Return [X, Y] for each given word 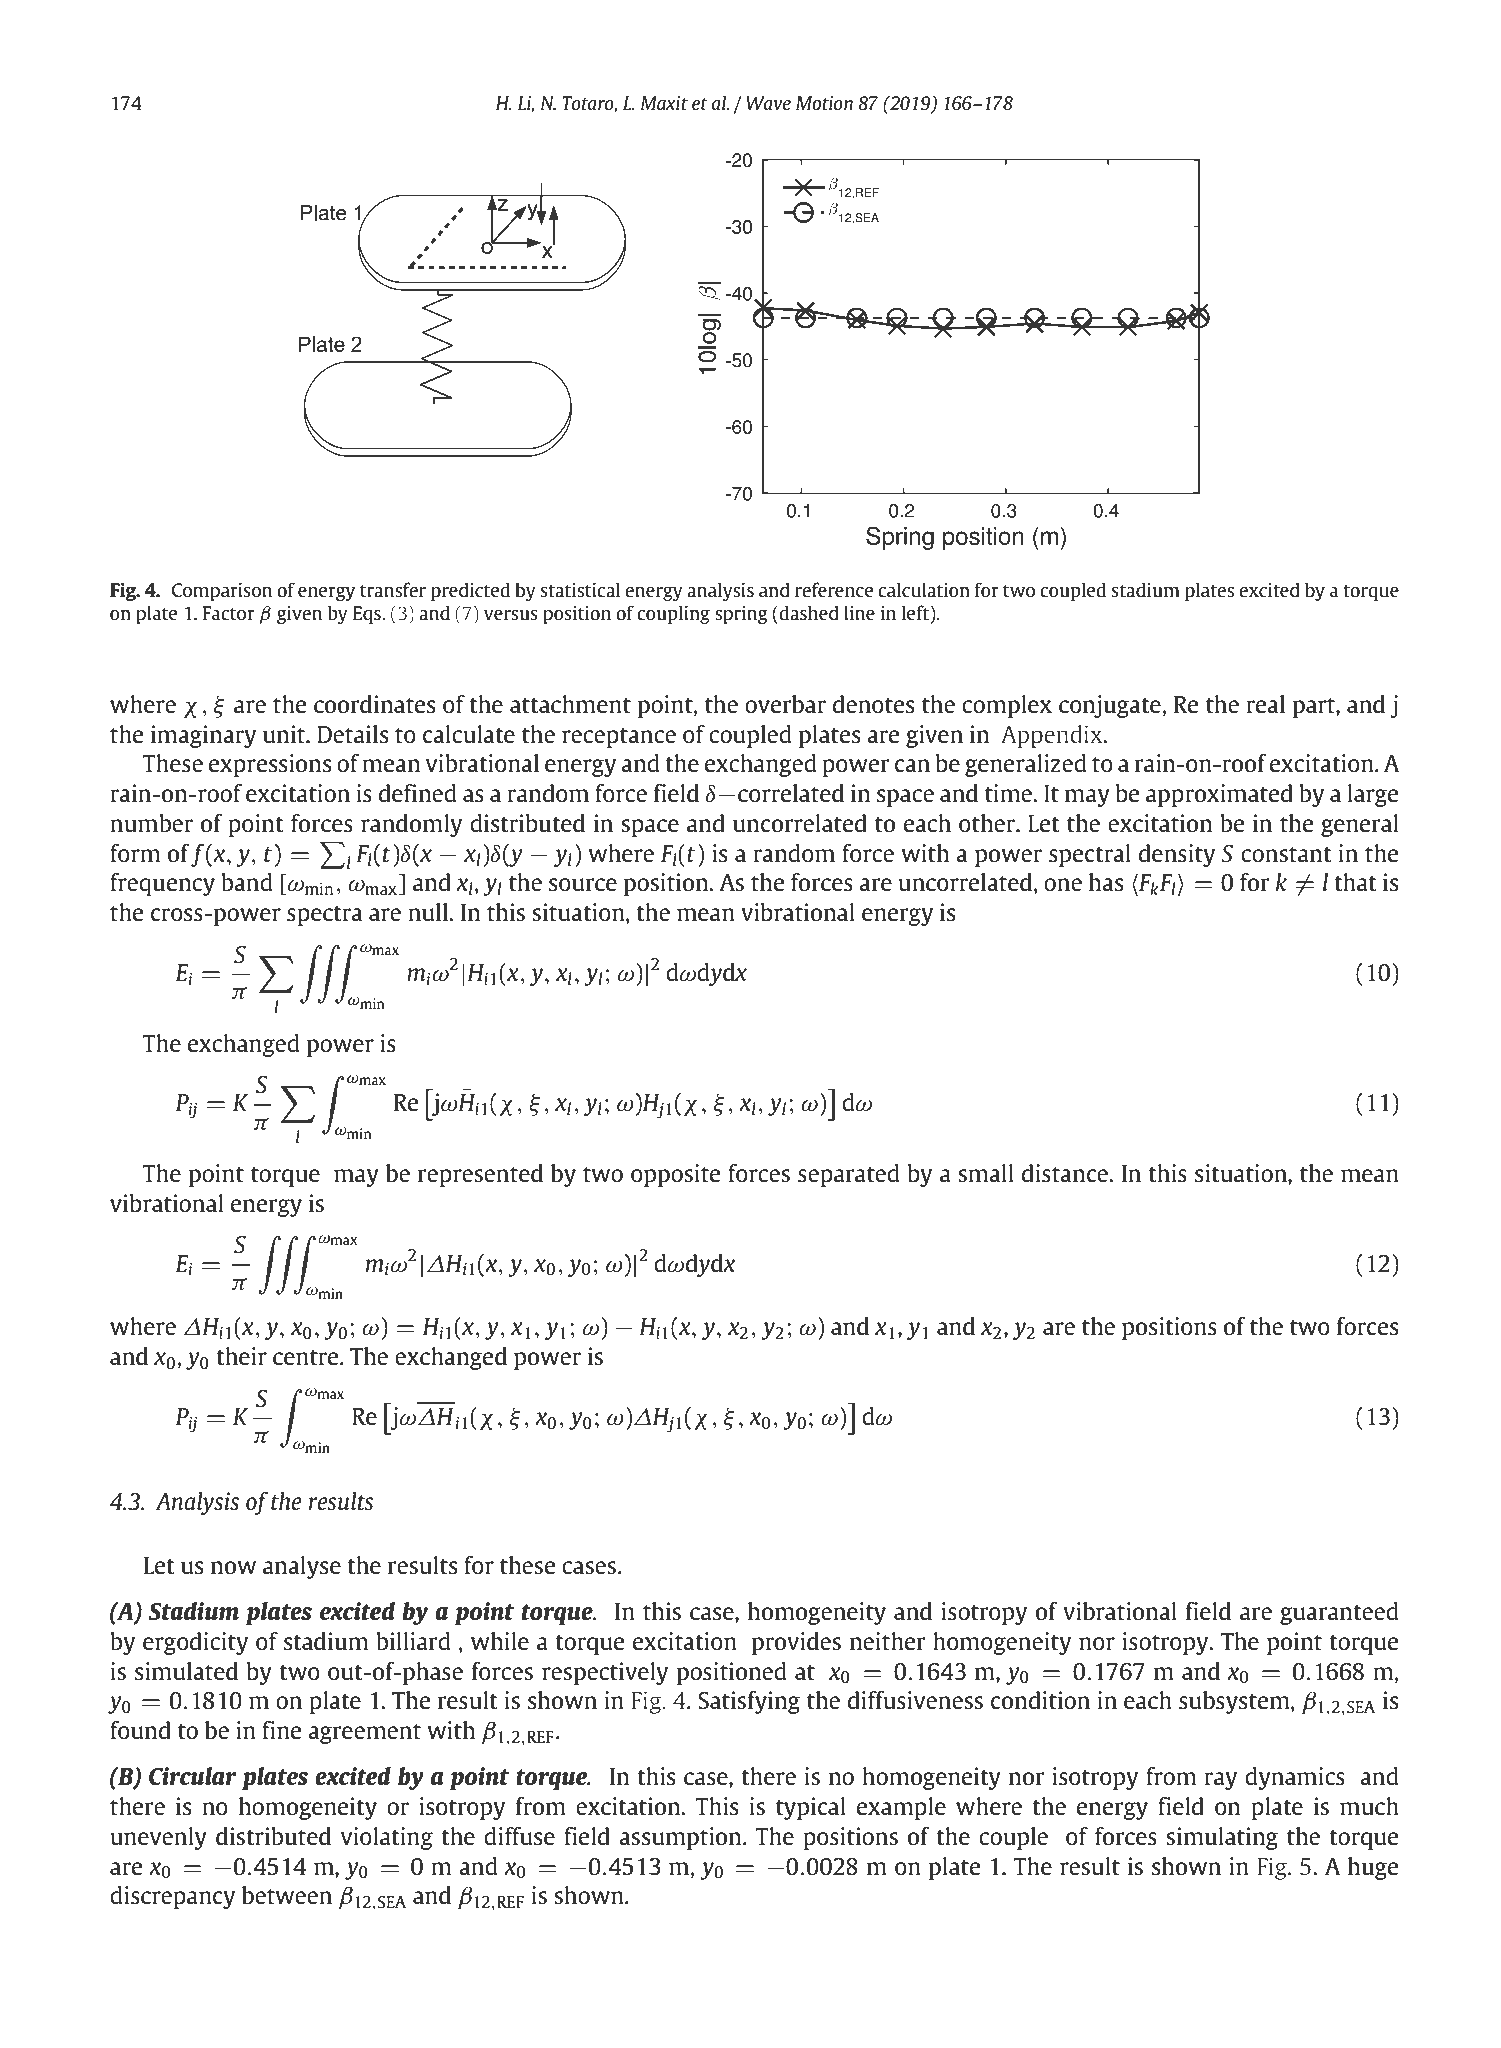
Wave [768, 103]
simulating [1222, 1838]
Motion [824, 103]
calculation [924, 589]
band [246, 882]
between [287, 1895]
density [1177, 855]
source [583, 885]
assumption [682, 1838]
